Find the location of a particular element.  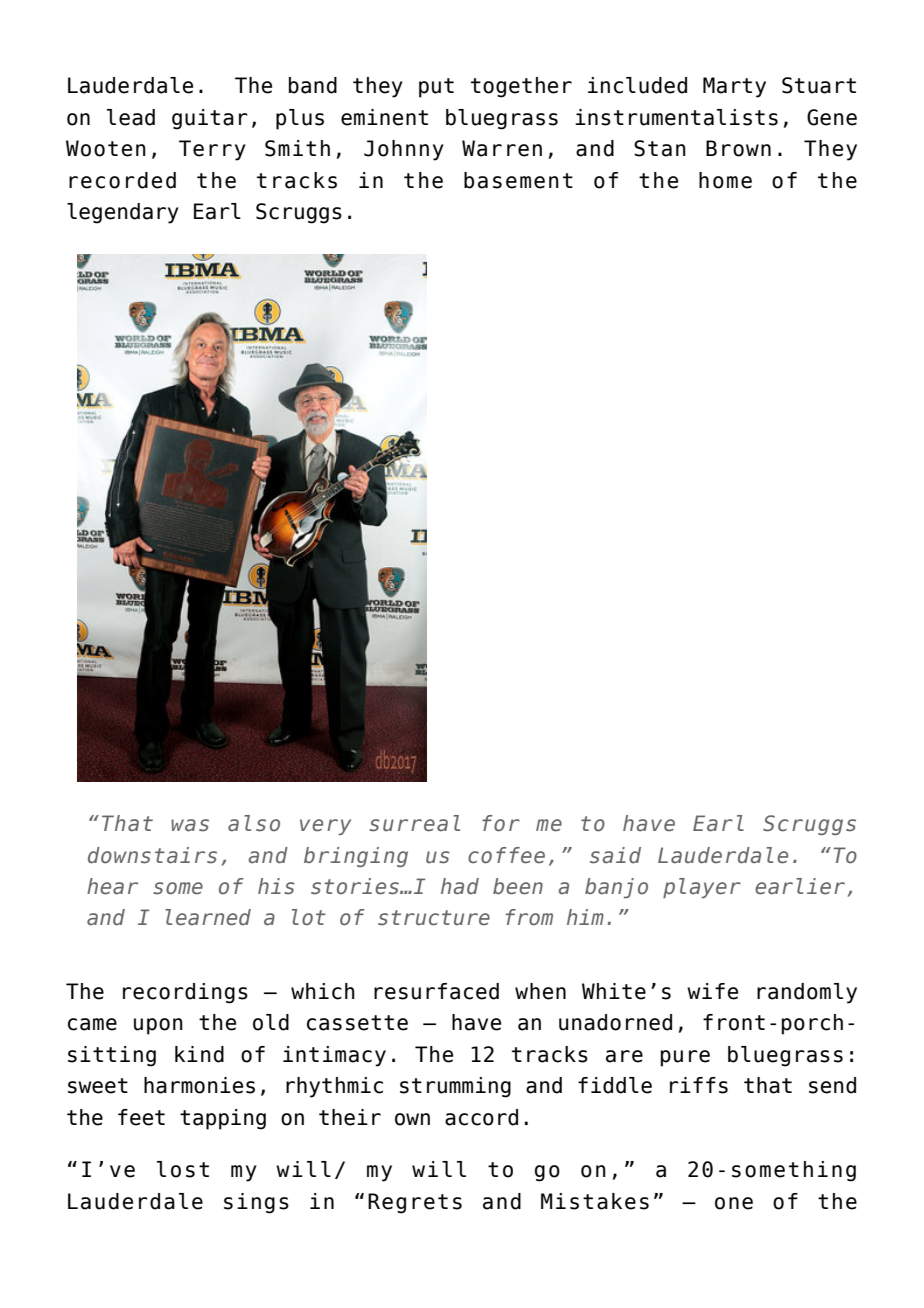

for is located at coordinates (501, 823).
